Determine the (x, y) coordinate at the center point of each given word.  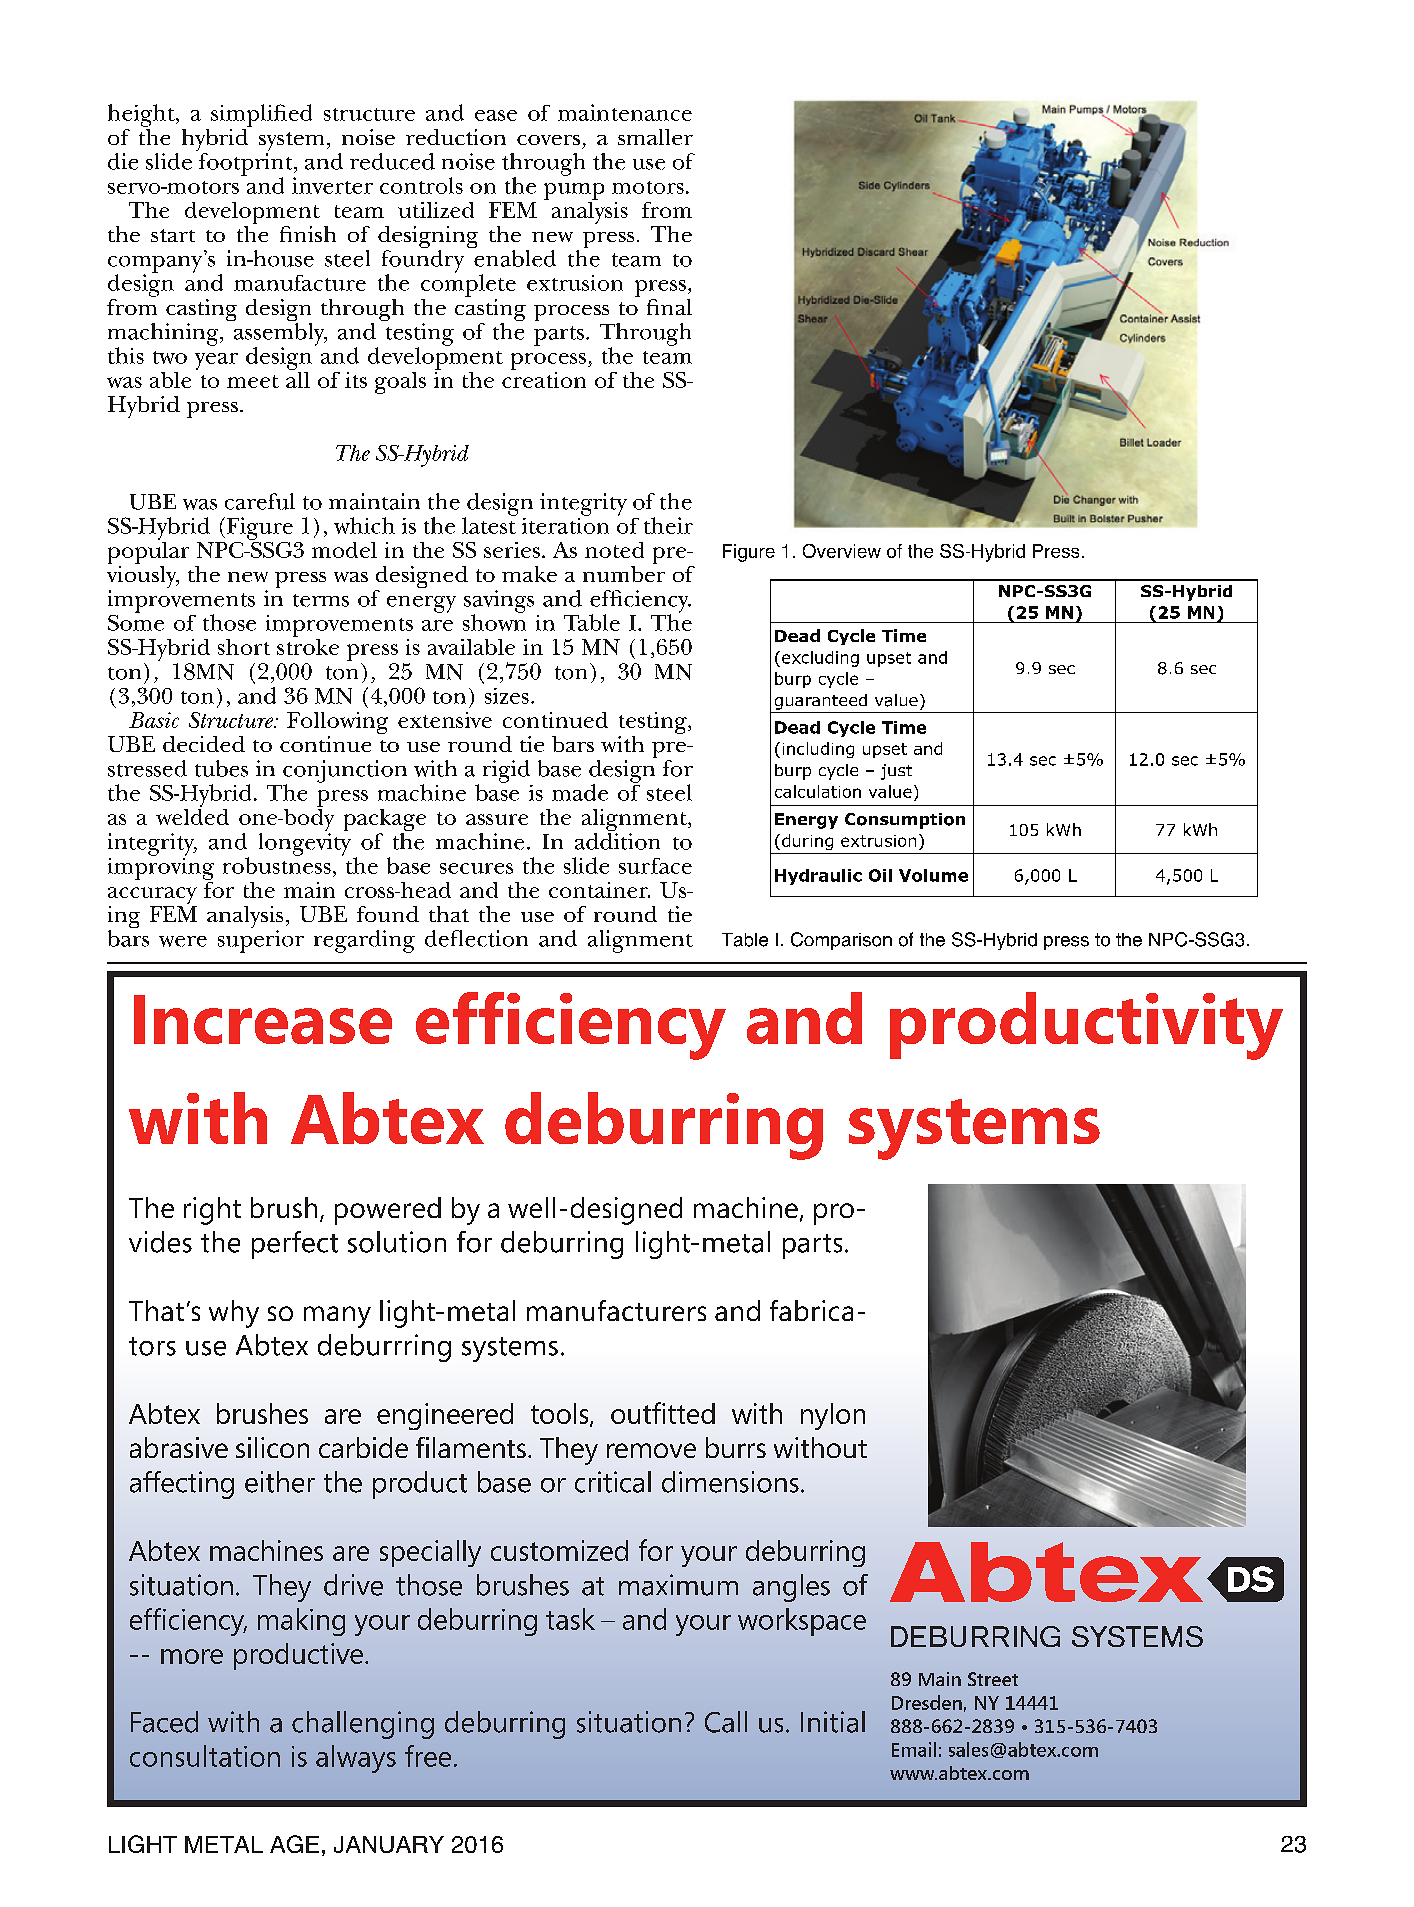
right (212, 1211)
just (896, 772)
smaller (655, 137)
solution (397, 1242)
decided (204, 744)
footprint (247, 165)
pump (574, 191)
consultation (205, 1756)
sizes (507, 696)
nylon (833, 1416)
